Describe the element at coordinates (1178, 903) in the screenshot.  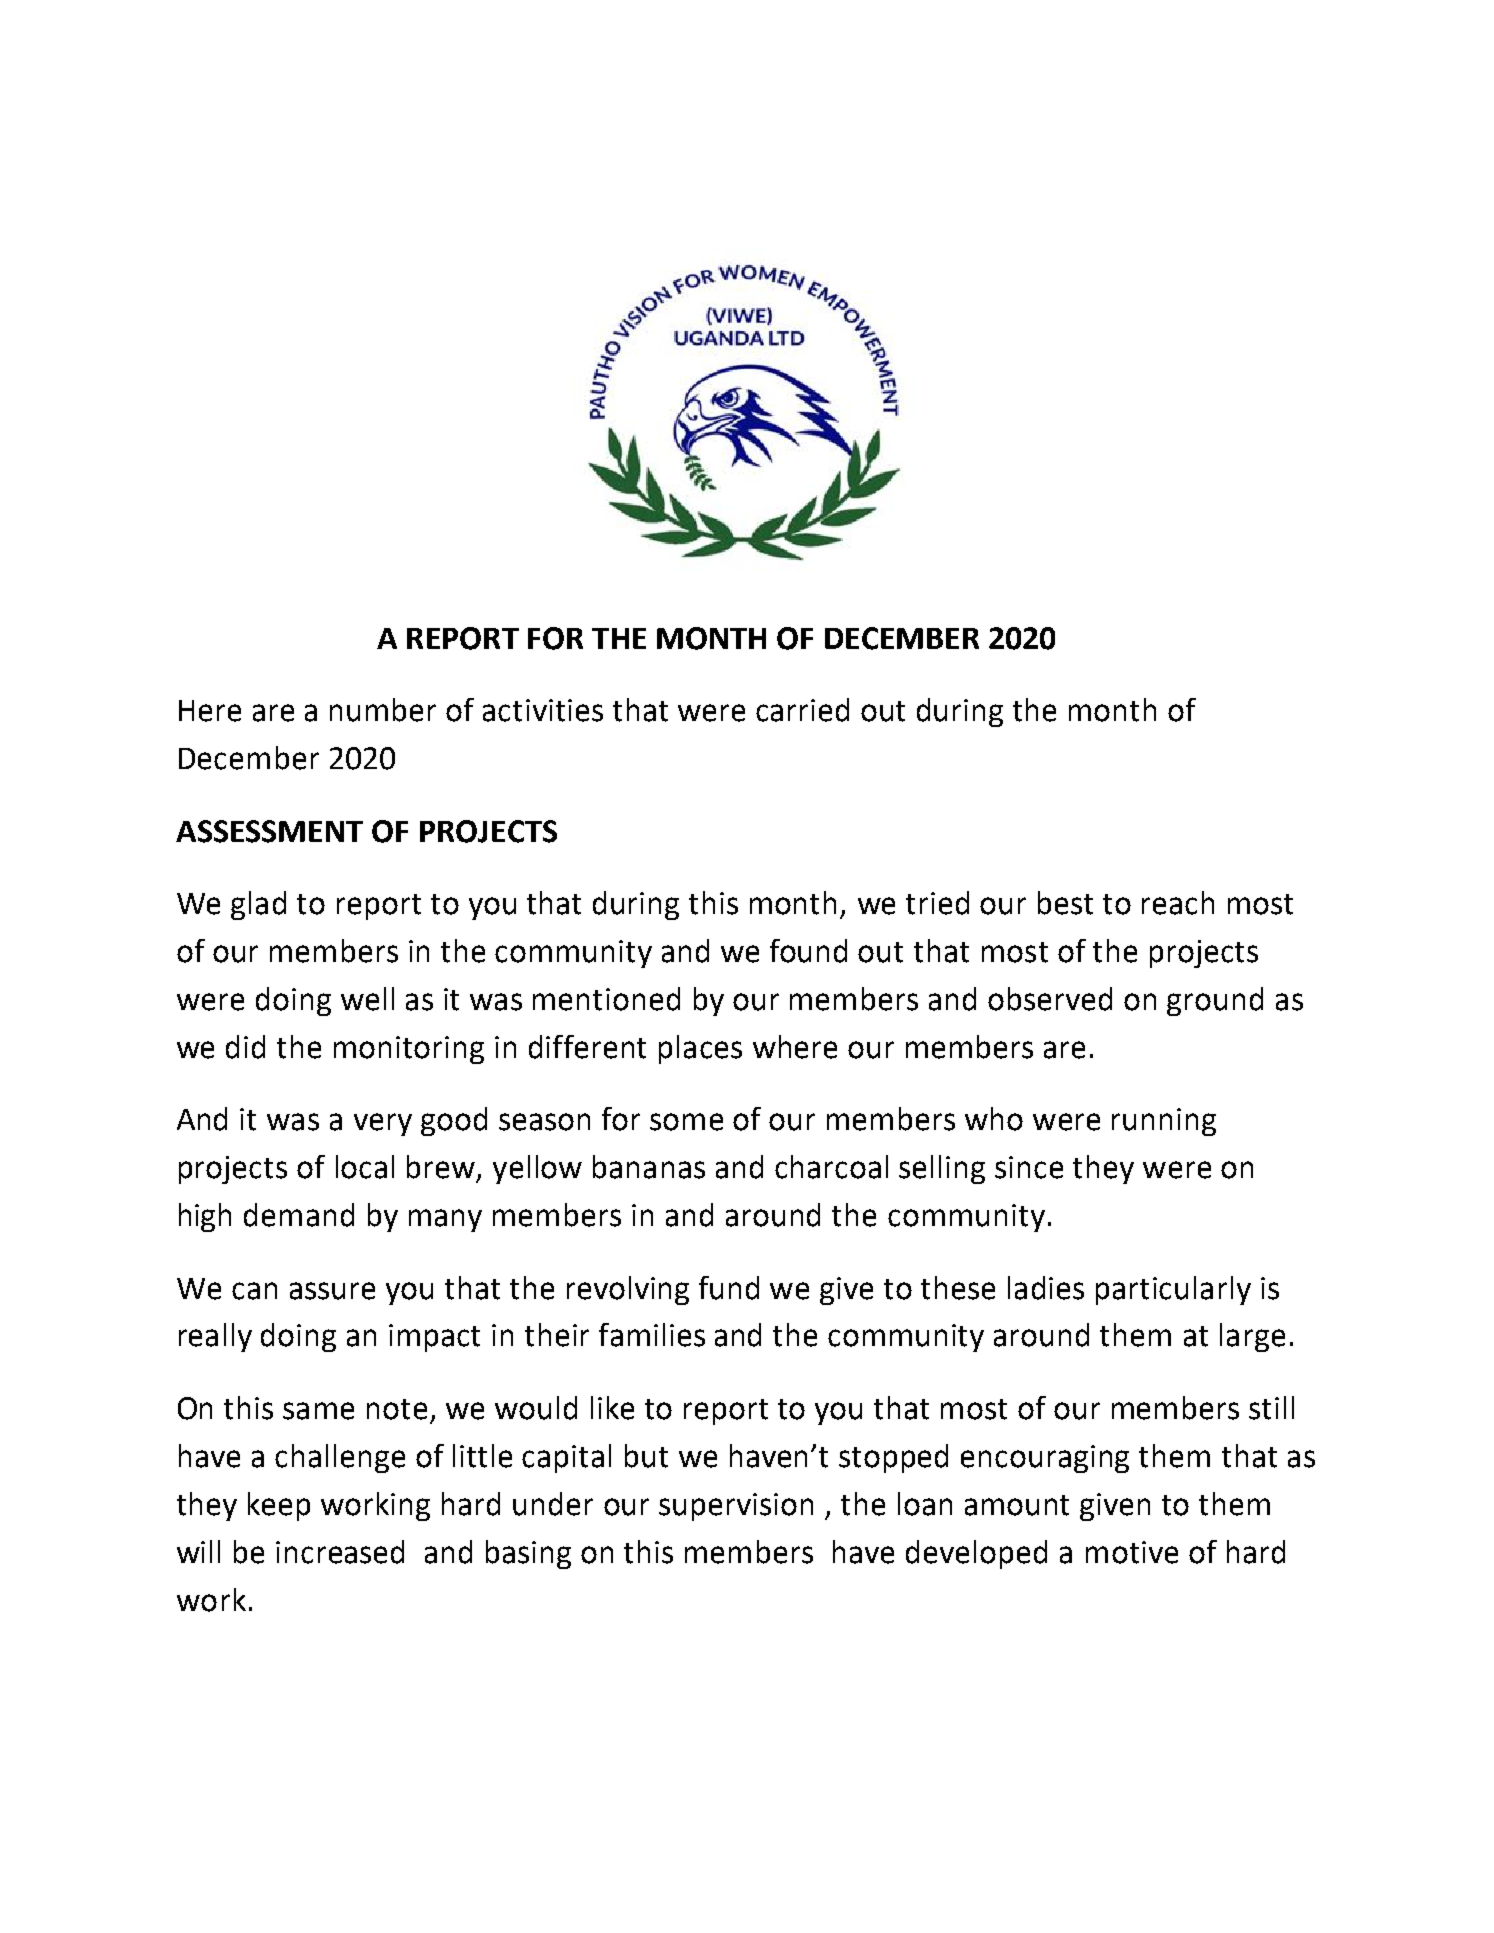
I see `reach` at that location.
